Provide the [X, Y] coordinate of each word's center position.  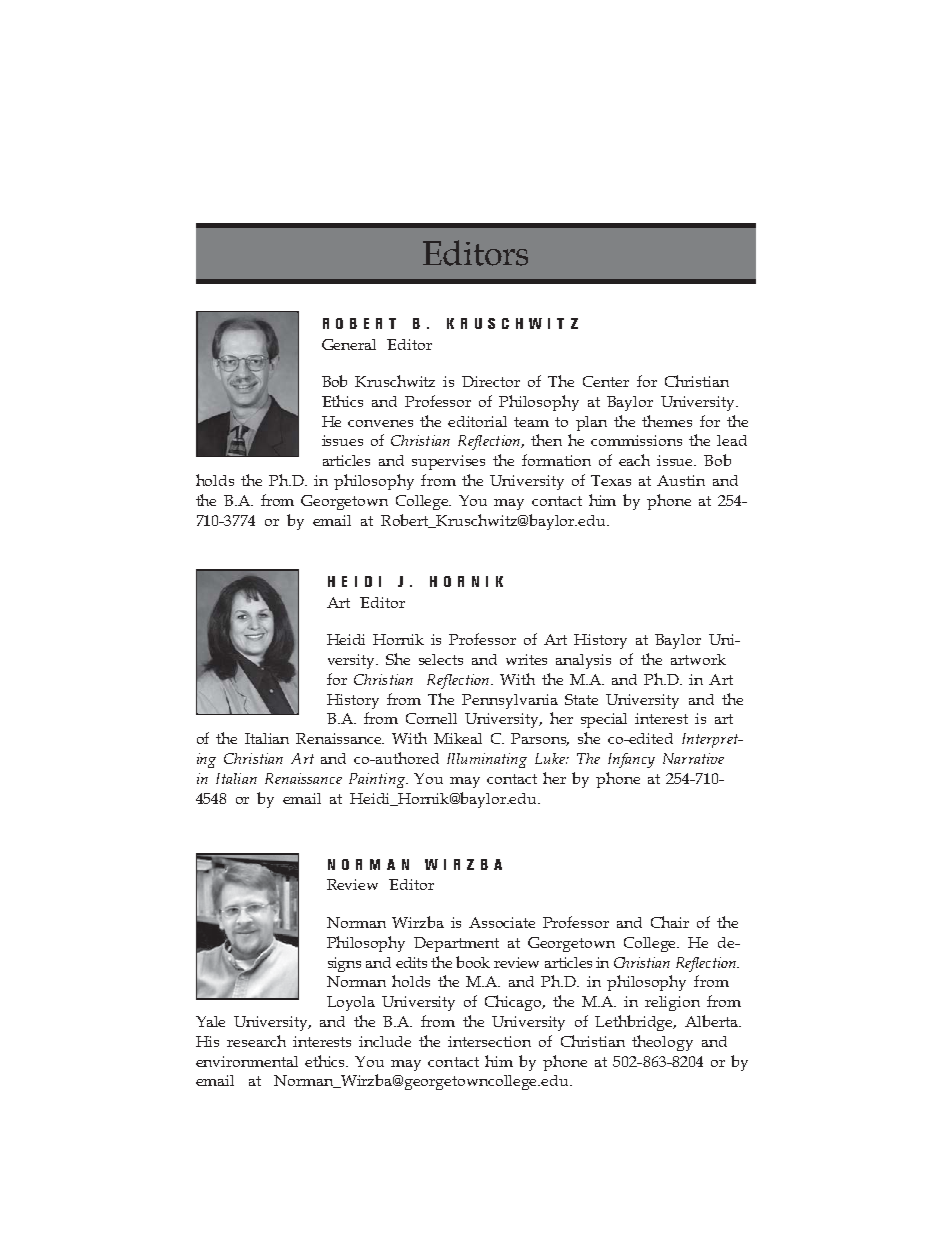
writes [526, 659]
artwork [698, 659]
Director [491, 381]
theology [662, 1043]
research [256, 1041]
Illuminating [487, 760]
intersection [489, 1041]
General [349, 344]
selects [441, 659]
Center [606, 381]
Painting [378, 780]
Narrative [693, 758]
